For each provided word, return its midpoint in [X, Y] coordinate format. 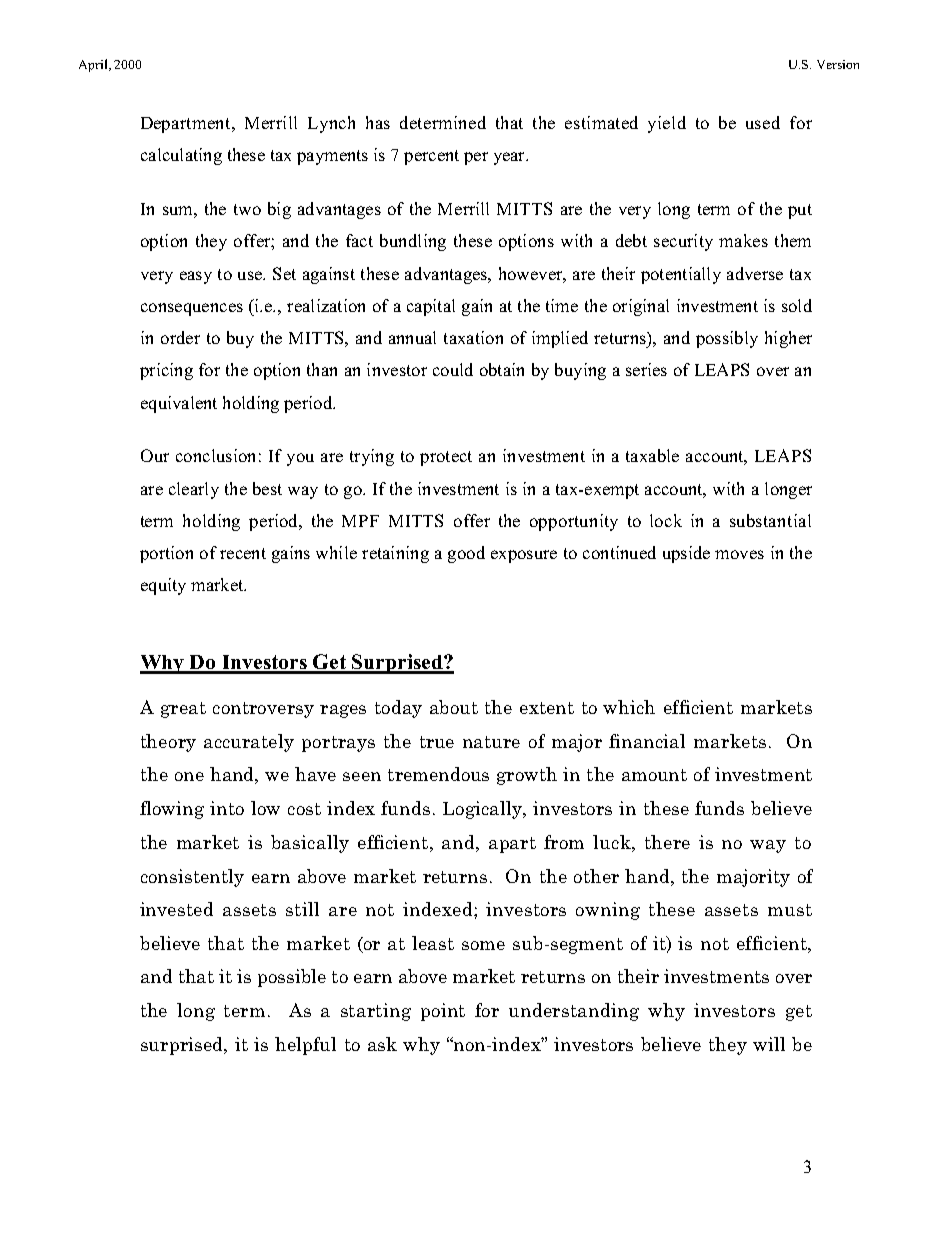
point [443, 1012]
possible [292, 978]
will [769, 1044]
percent [431, 157]
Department [187, 125]
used [763, 122]
